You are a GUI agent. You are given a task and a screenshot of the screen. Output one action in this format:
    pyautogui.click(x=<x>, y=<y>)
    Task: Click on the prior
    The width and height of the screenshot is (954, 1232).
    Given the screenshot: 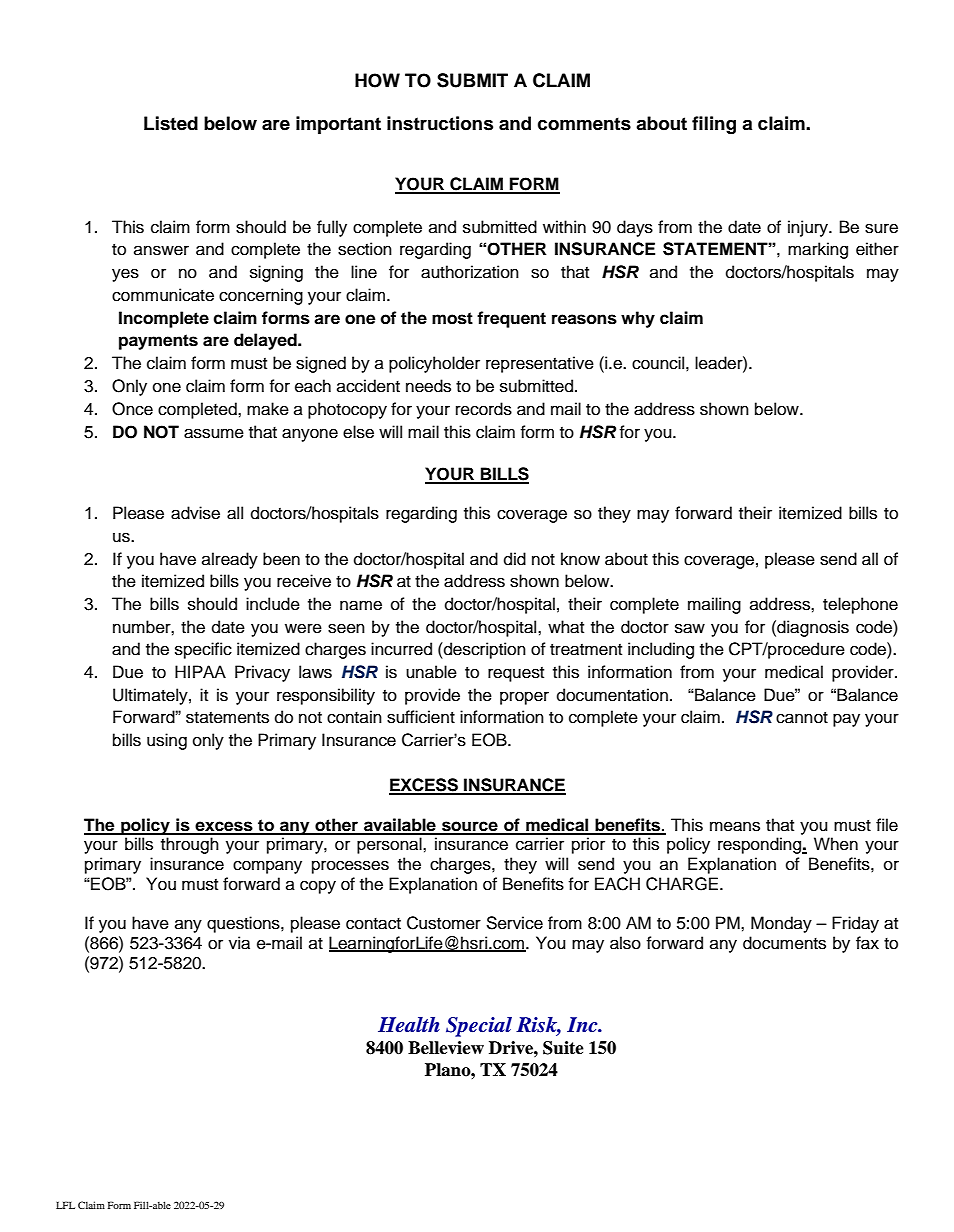 What is the action you would take?
    pyautogui.click(x=588, y=845)
